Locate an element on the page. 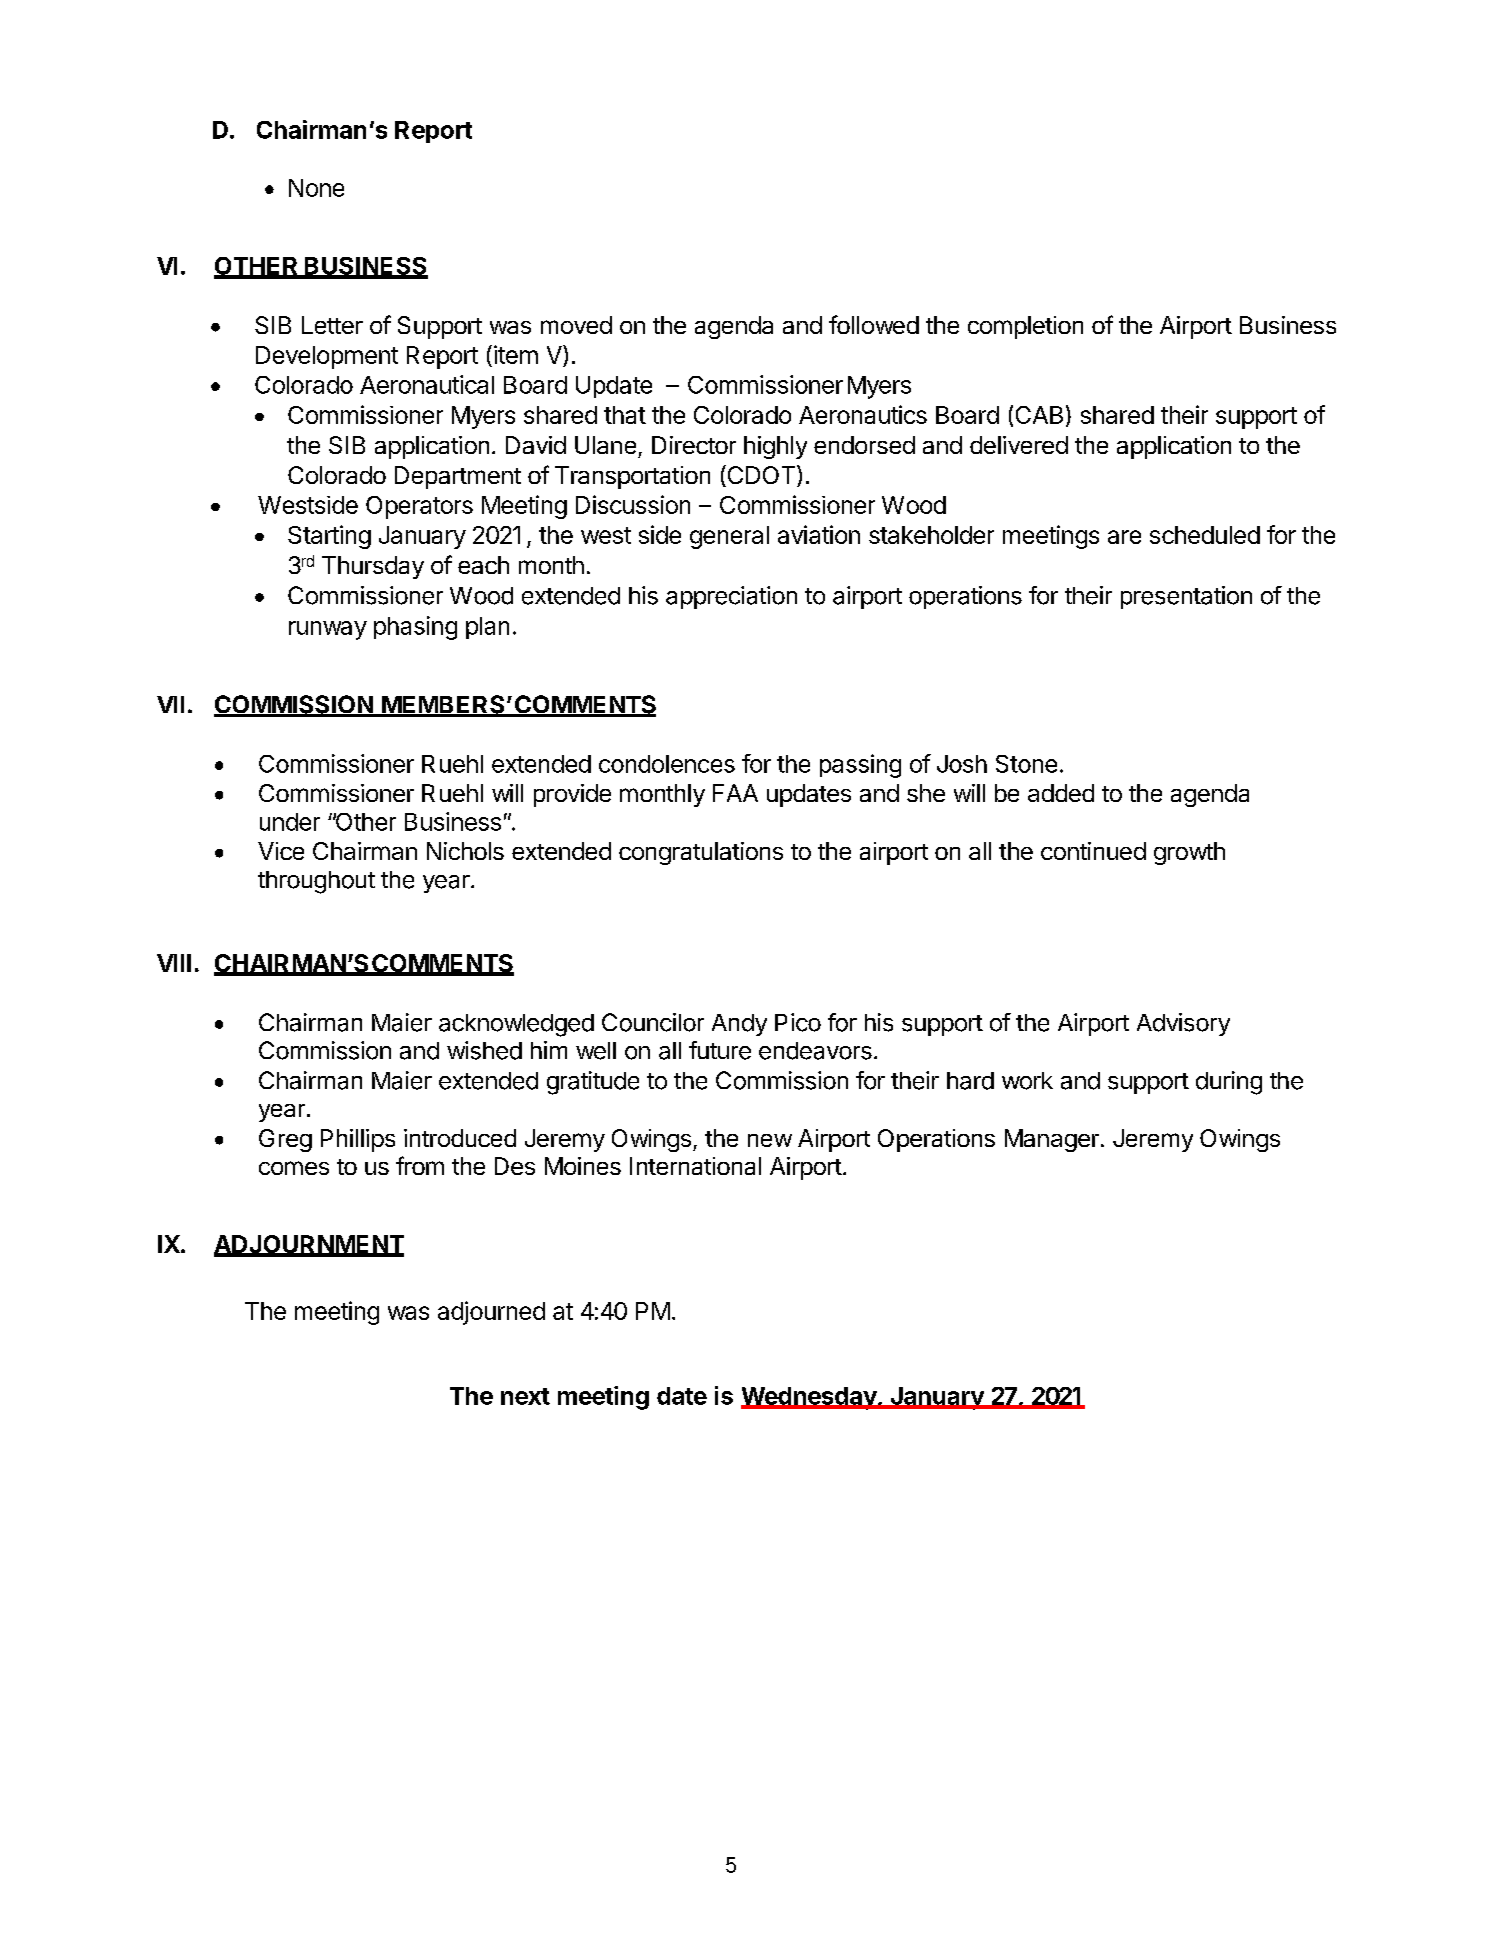 The image size is (1494, 1934). appreciation is located at coordinates (731, 597).
